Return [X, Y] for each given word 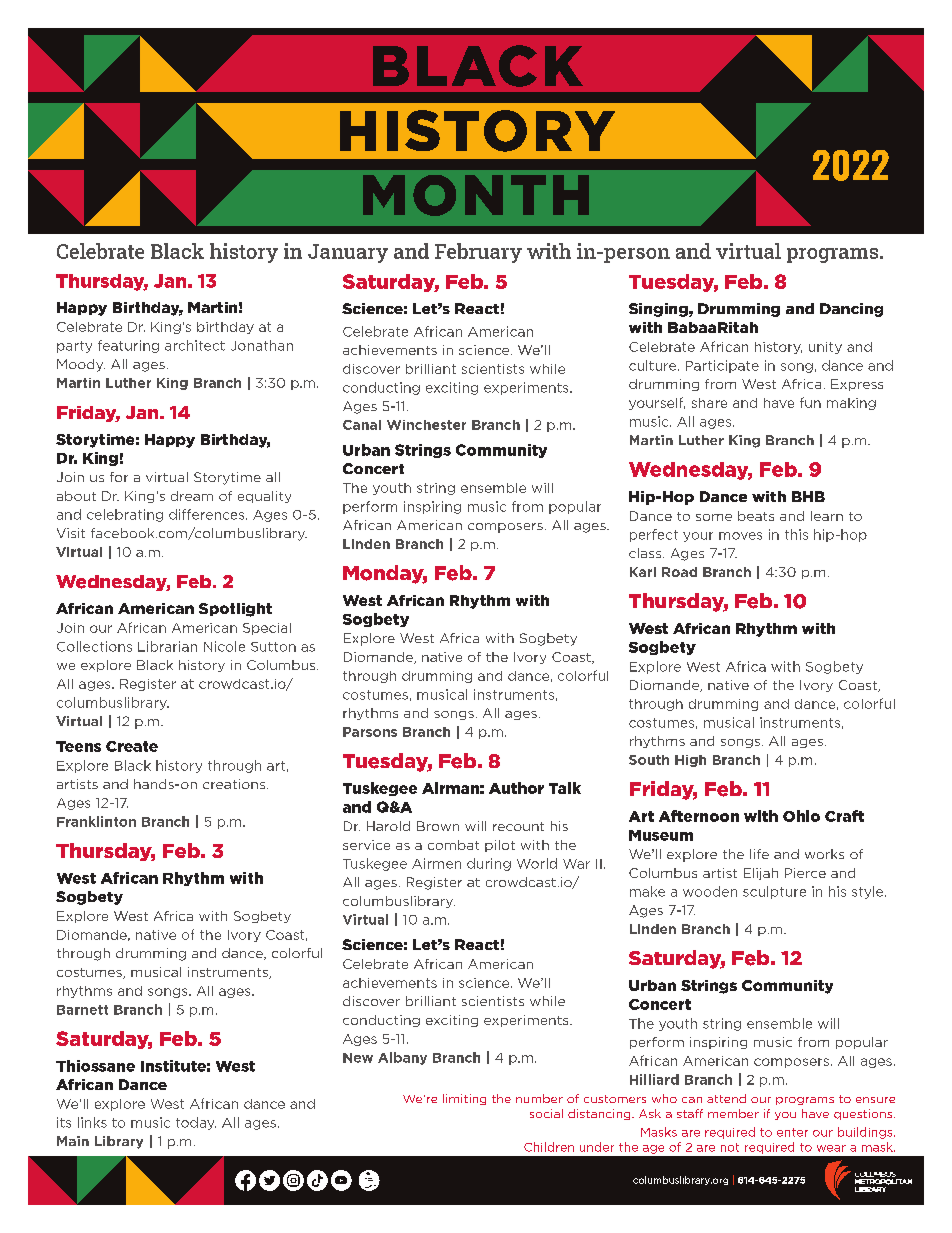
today [196, 1123]
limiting [464, 1099]
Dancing [851, 310]
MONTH [476, 195]
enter [792, 1132]
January [348, 253]
